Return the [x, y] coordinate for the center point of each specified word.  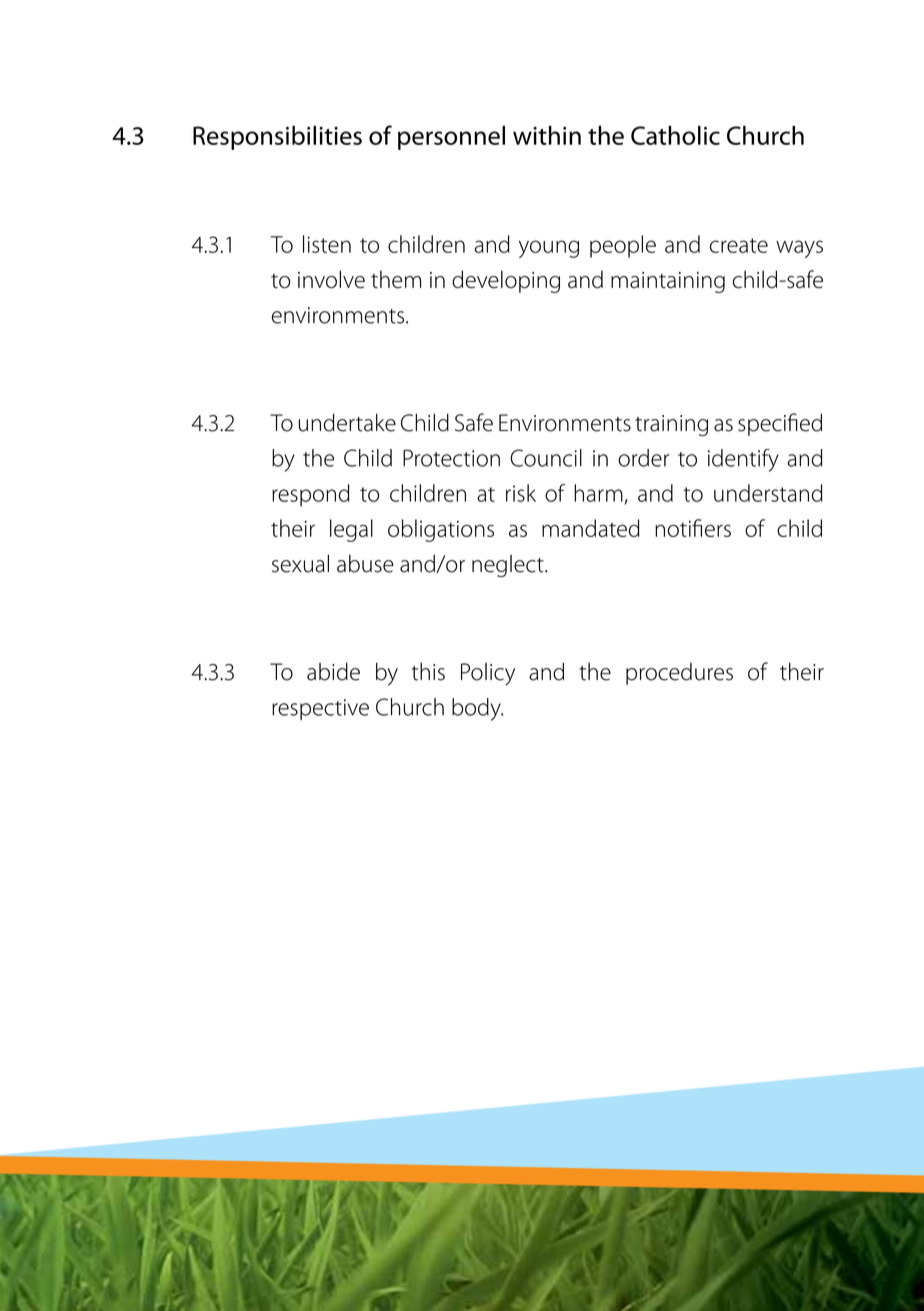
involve [331, 279]
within [547, 135]
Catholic [675, 135]
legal [351, 530]
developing [506, 281]
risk [521, 493]
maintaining [668, 282]
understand [768, 493]
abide [333, 671]
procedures [679, 674]
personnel [451, 138]
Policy [488, 674]
